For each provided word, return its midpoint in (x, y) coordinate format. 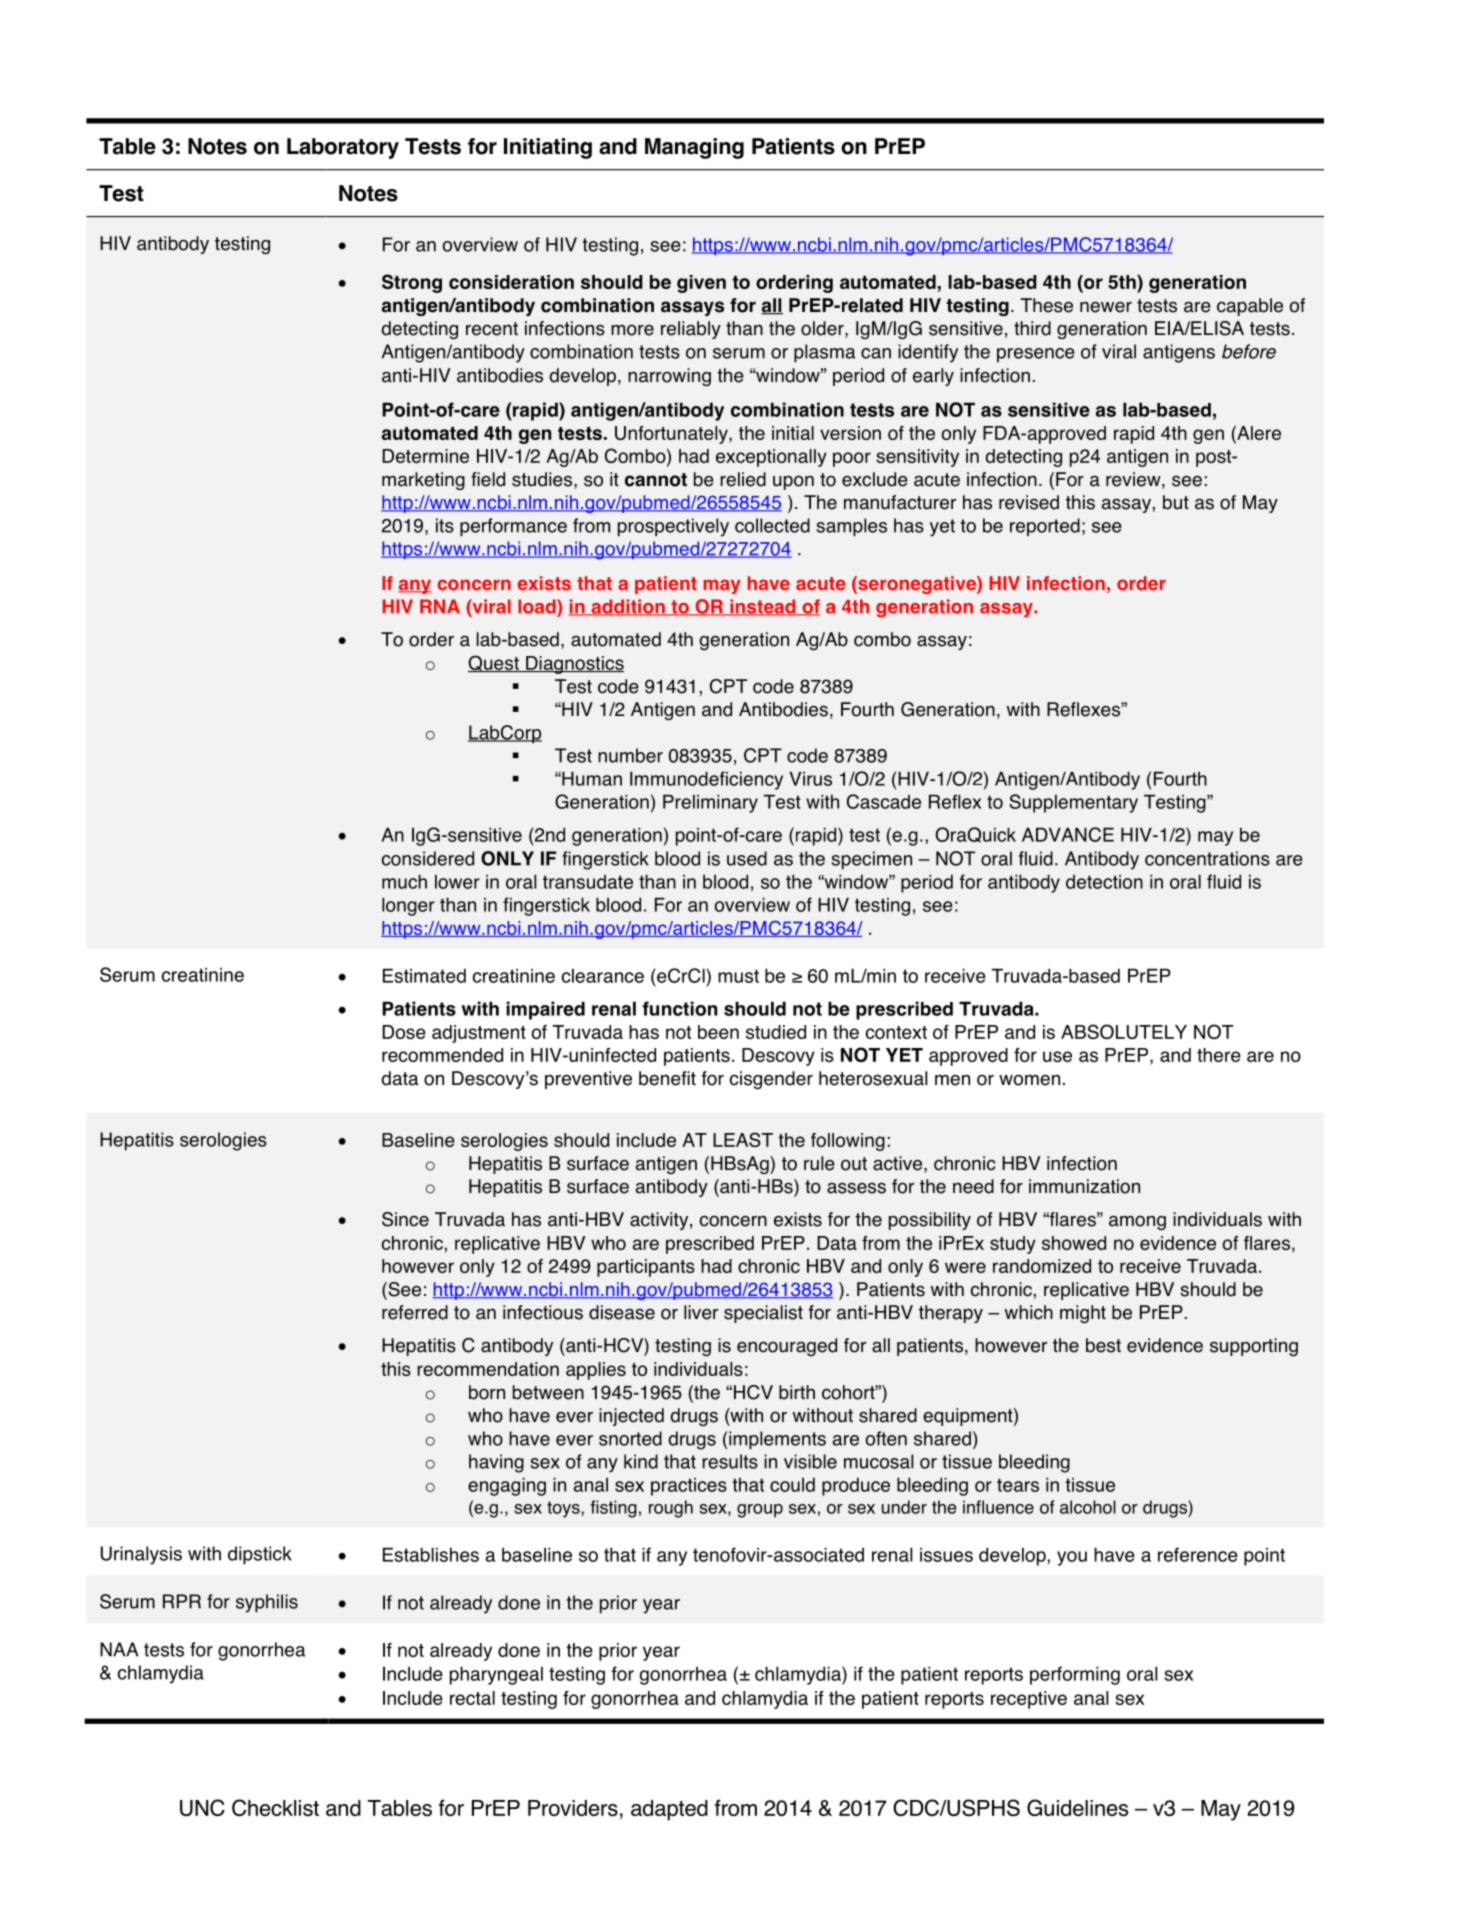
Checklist (275, 1807)
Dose (404, 1032)
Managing (694, 148)
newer (1106, 307)
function (679, 1008)
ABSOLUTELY (1124, 1031)
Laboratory (343, 148)
